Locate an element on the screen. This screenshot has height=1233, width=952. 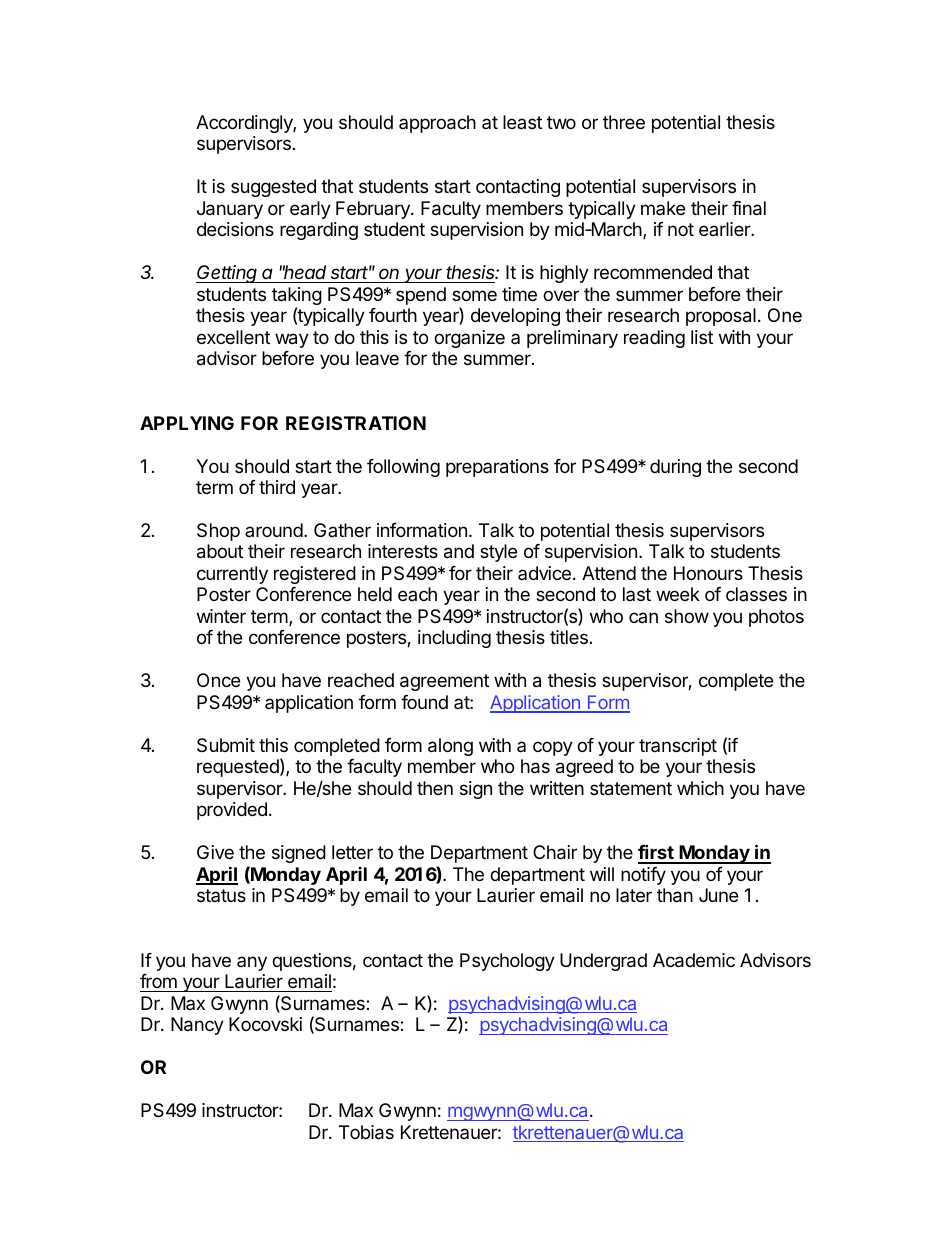
suggested is located at coordinates (273, 188).
